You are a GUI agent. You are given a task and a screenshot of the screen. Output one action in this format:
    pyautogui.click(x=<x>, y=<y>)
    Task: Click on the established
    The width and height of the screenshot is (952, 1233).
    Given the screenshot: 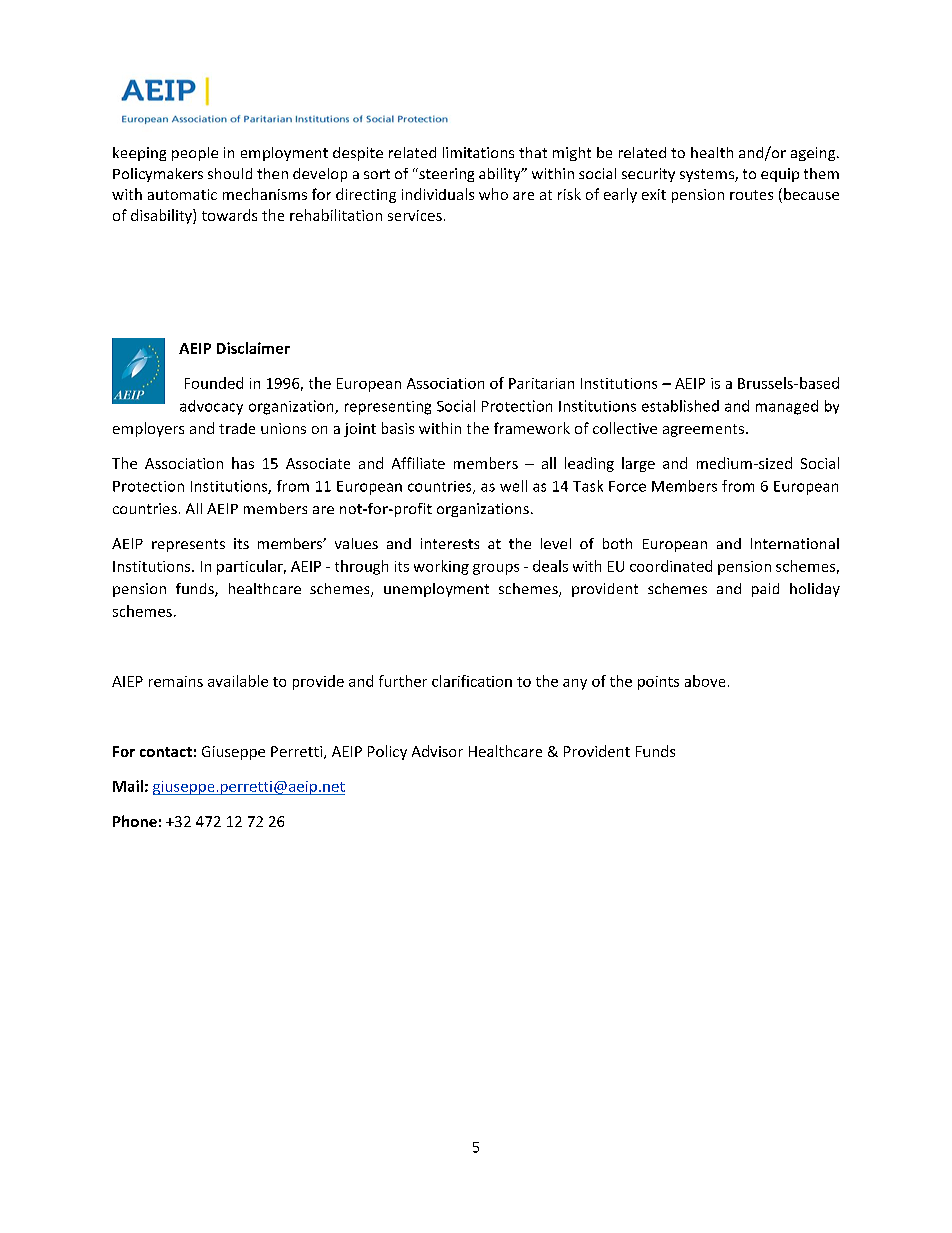 What is the action you would take?
    pyautogui.click(x=680, y=406)
